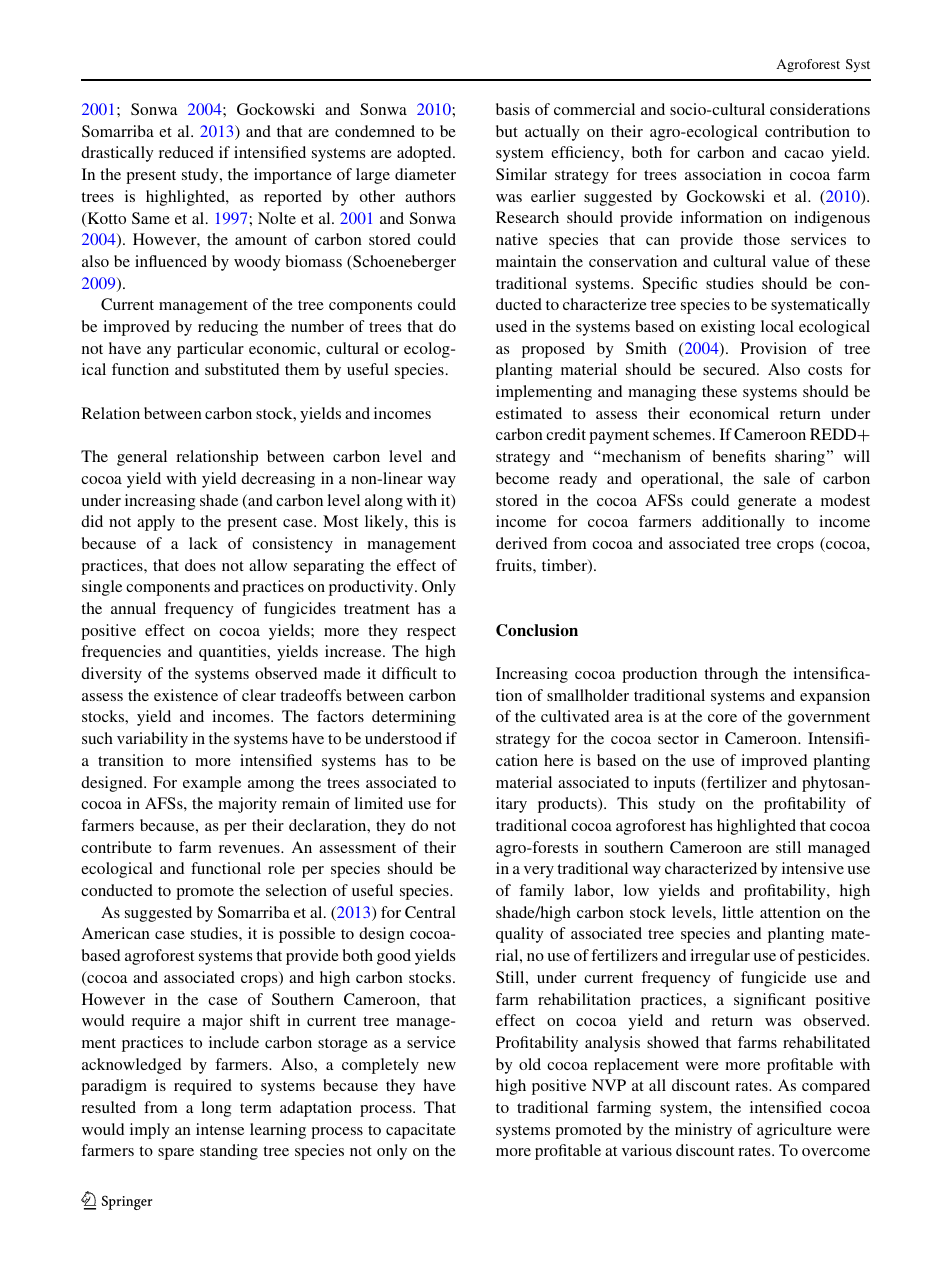 The width and height of the image is (952, 1284). Describe the element at coordinates (539, 872) in the image. I see `very` at that location.
